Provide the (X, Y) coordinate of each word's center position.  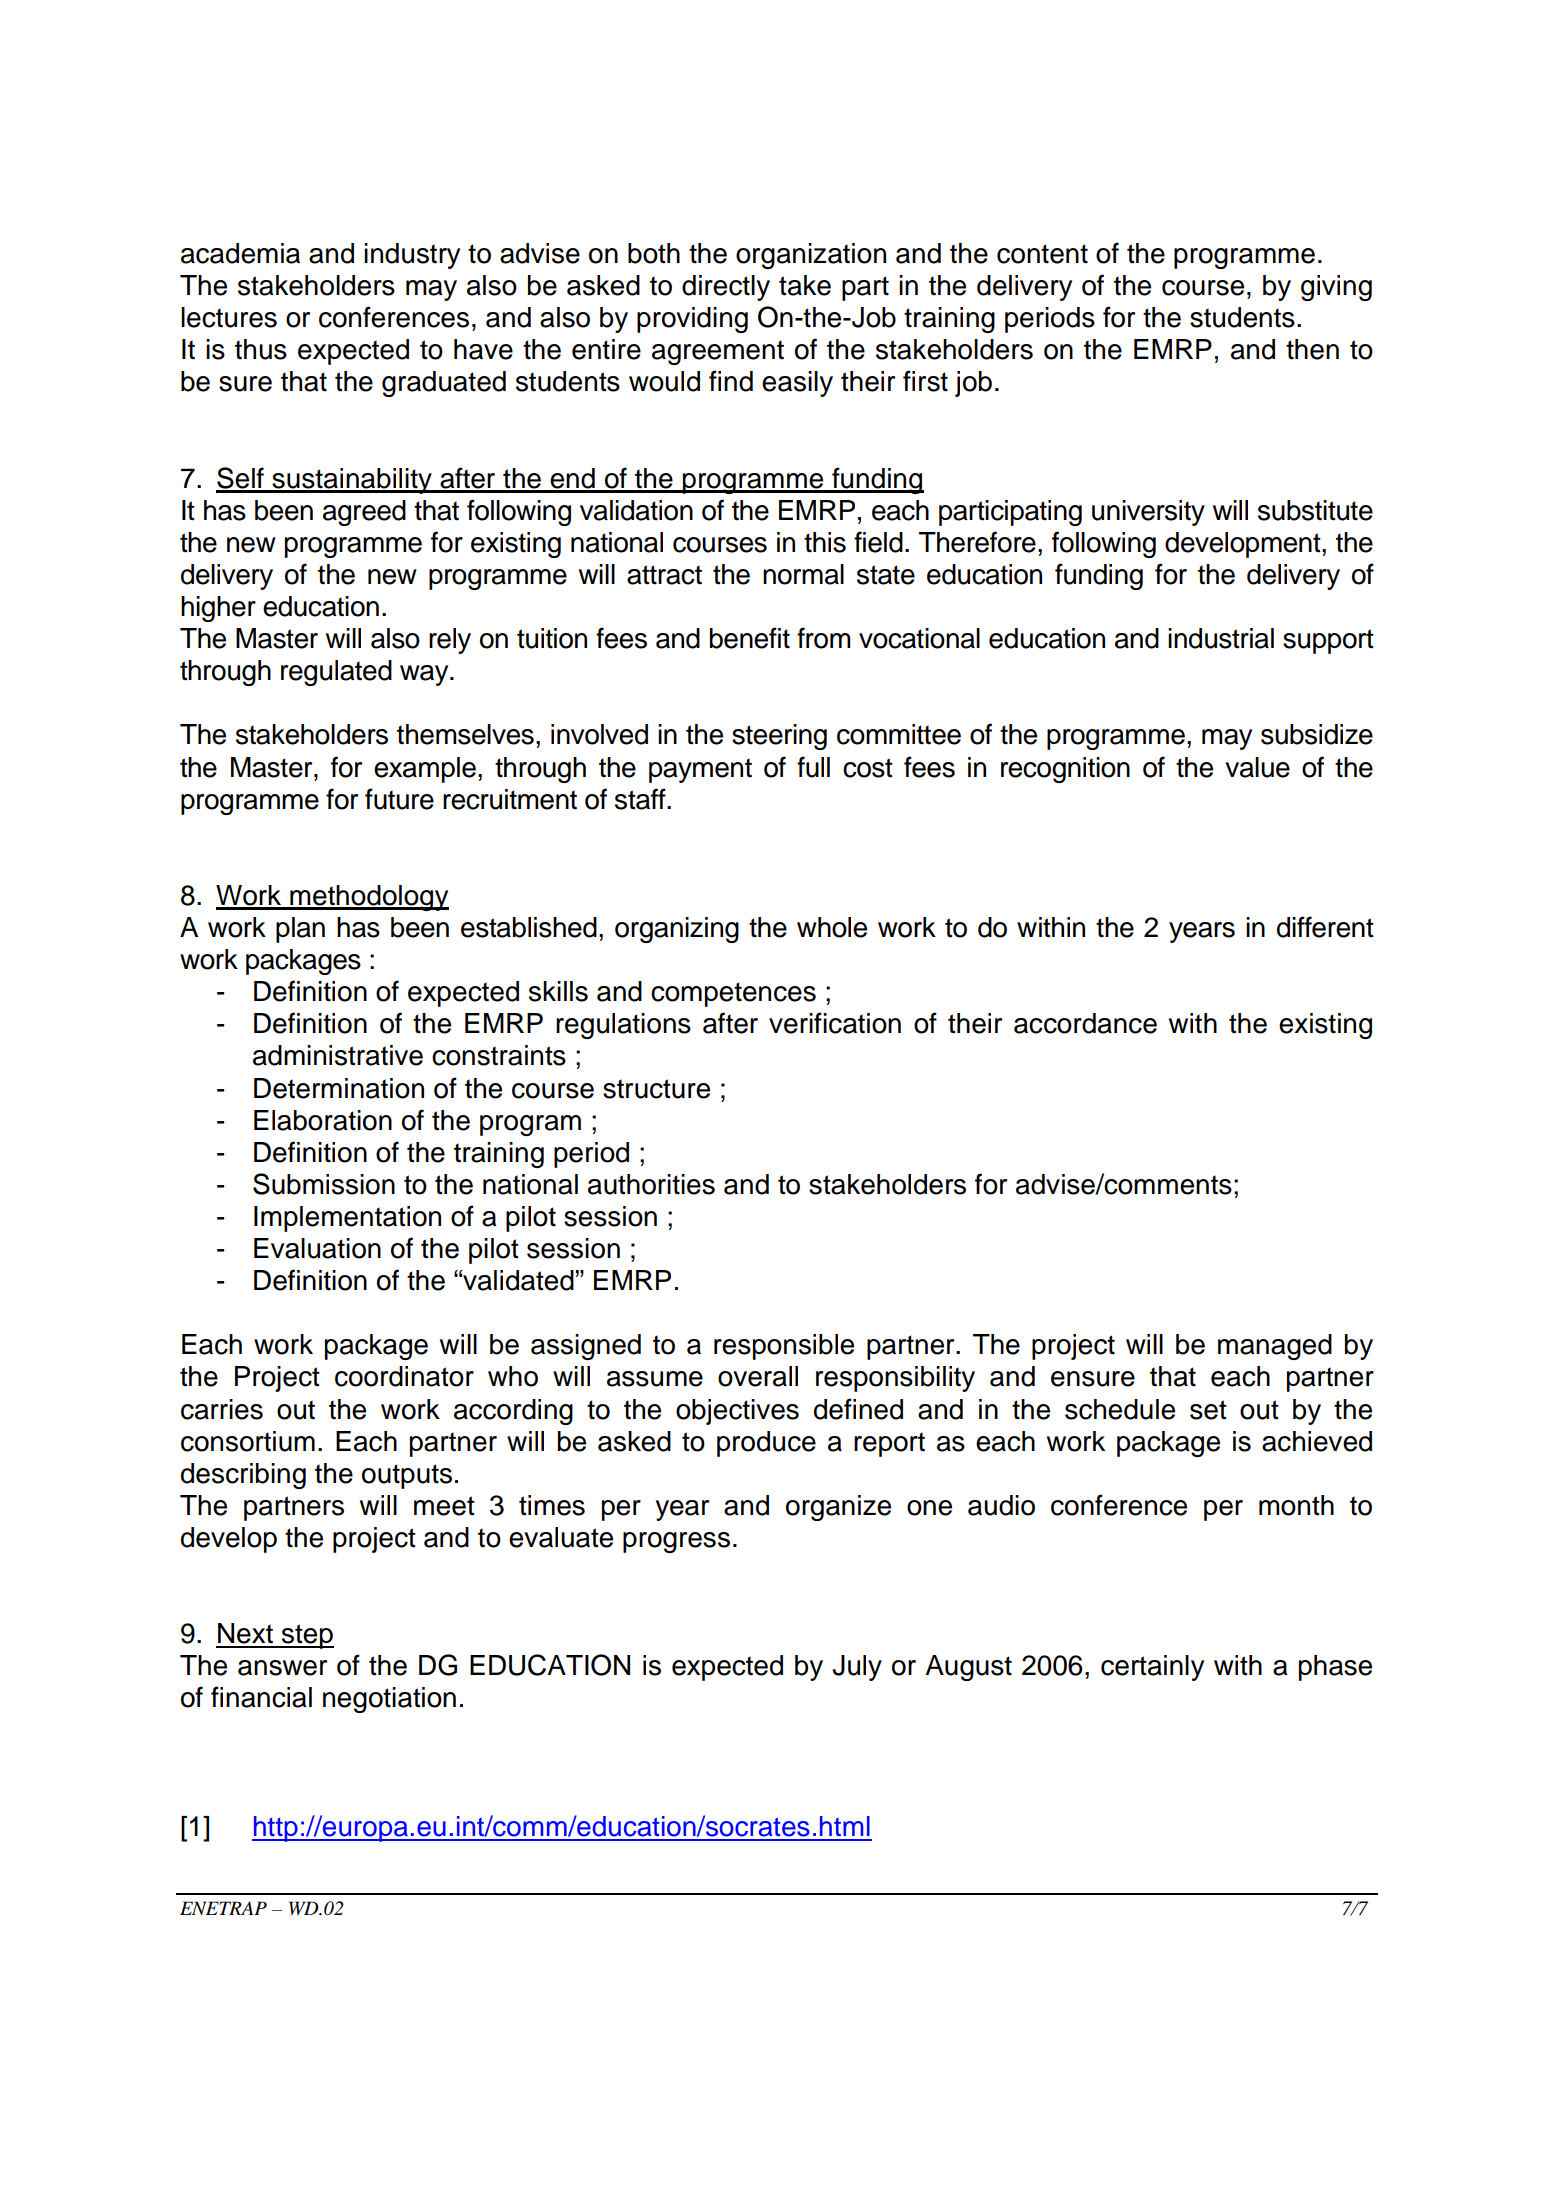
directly (726, 288)
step (307, 1636)
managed (1275, 1347)
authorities (651, 1184)
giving (1336, 288)
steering (779, 737)
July (857, 1668)
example (425, 770)
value (1257, 767)
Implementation (347, 1219)
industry (412, 256)
